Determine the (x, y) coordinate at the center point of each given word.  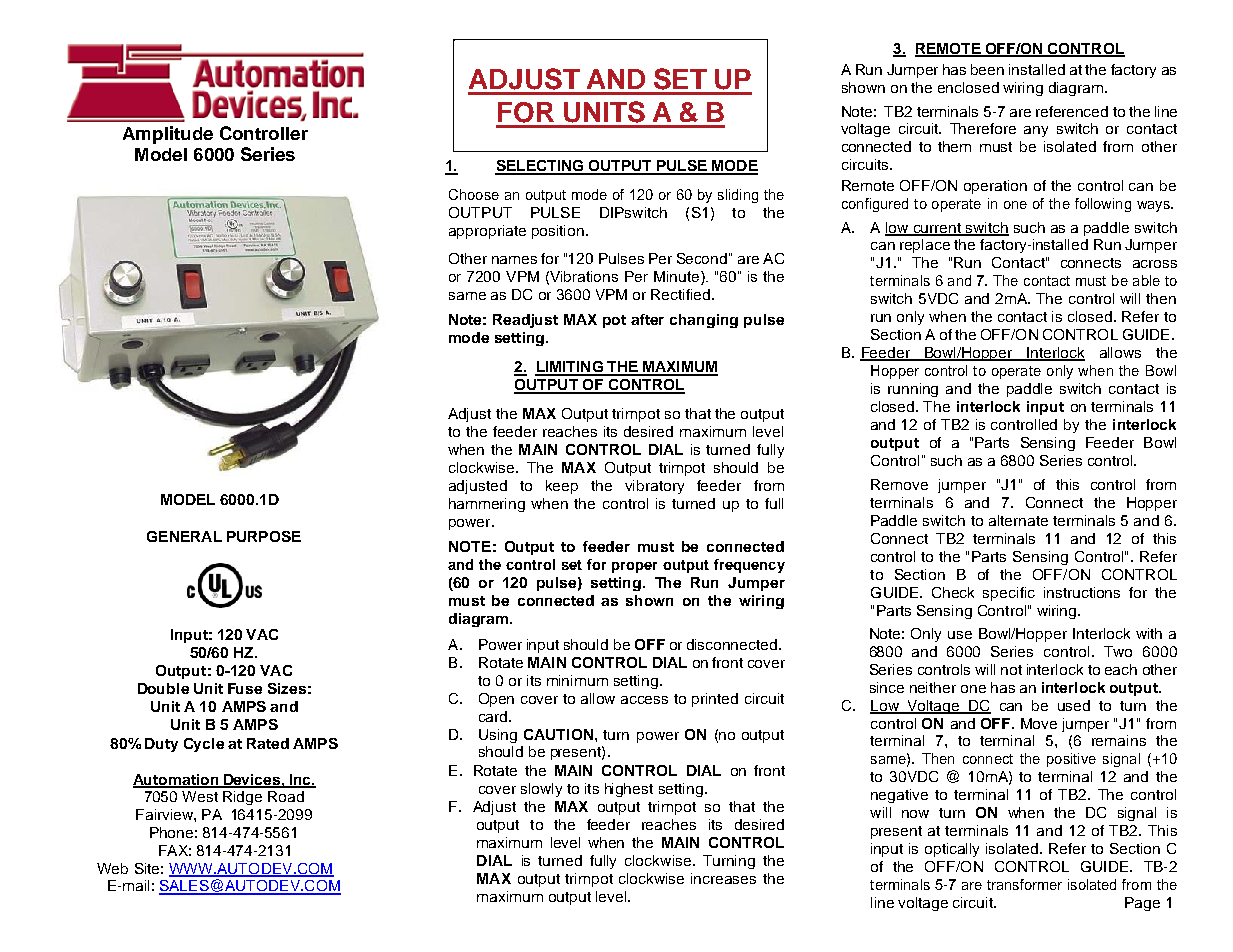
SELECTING (540, 167)
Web (112, 868)
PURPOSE (264, 536)
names (514, 260)
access (644, 700)
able (1146, 280)
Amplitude (168, 135)
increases (723, 878)
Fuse (245, 688)
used (1074, 705)
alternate (1018, 520)
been (987, 69)
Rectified (680, 294)
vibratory (654, 487)
